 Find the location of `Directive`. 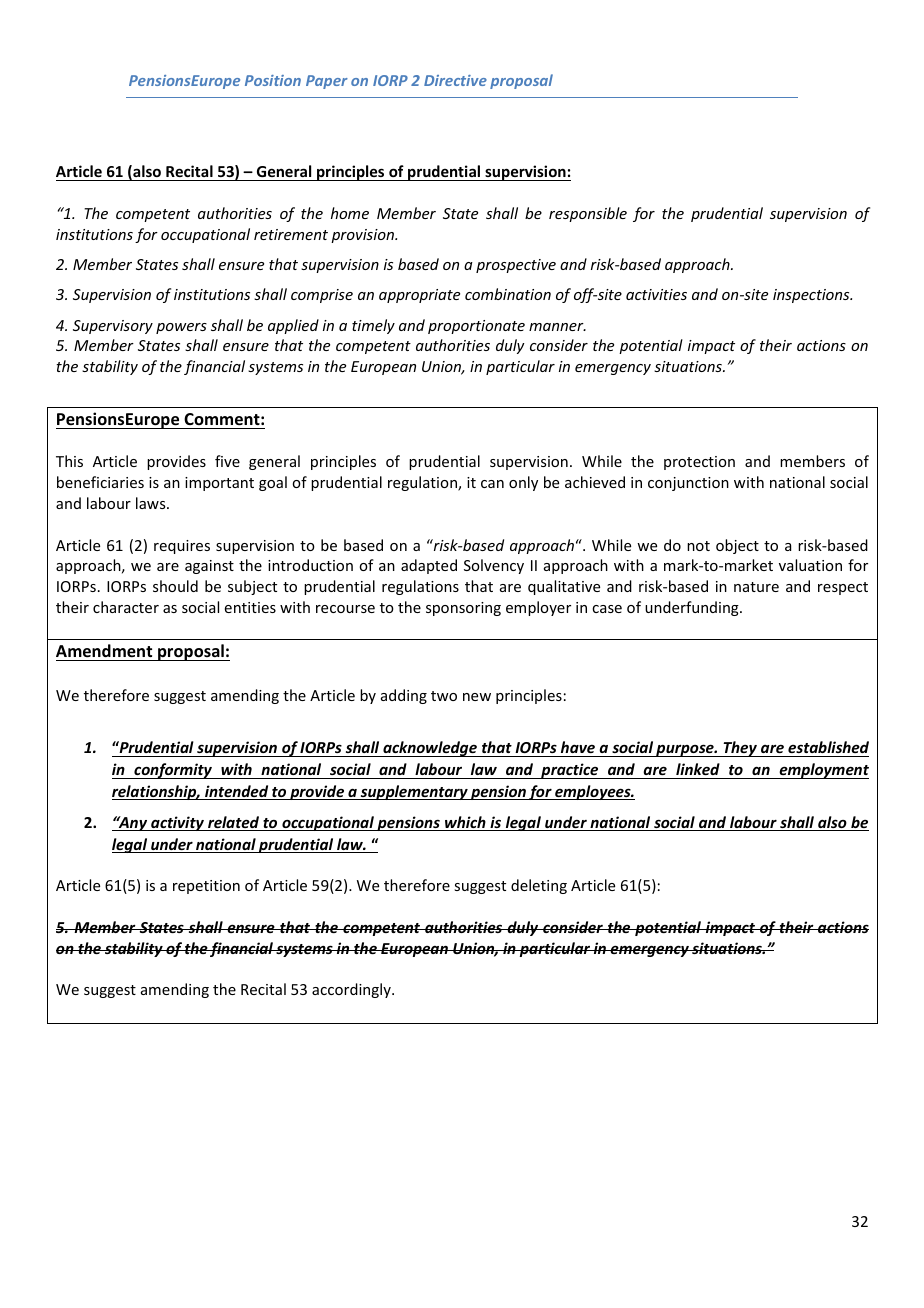

Directive is located at coordinates (455, 80).
